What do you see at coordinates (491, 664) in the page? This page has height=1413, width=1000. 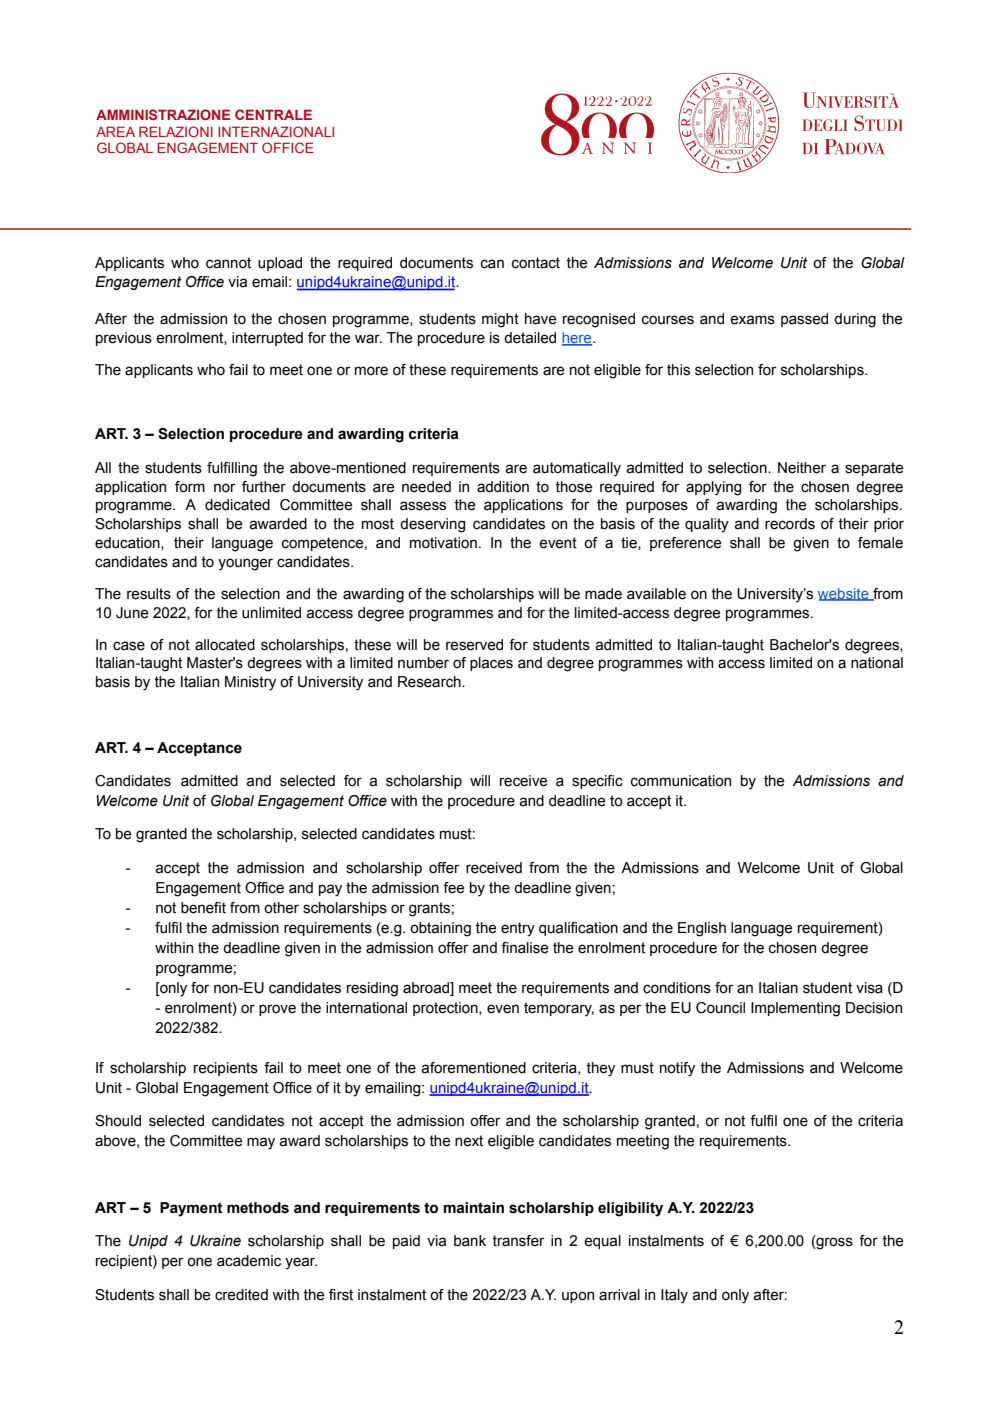 I see `places` at bounding box center [491, 664].
